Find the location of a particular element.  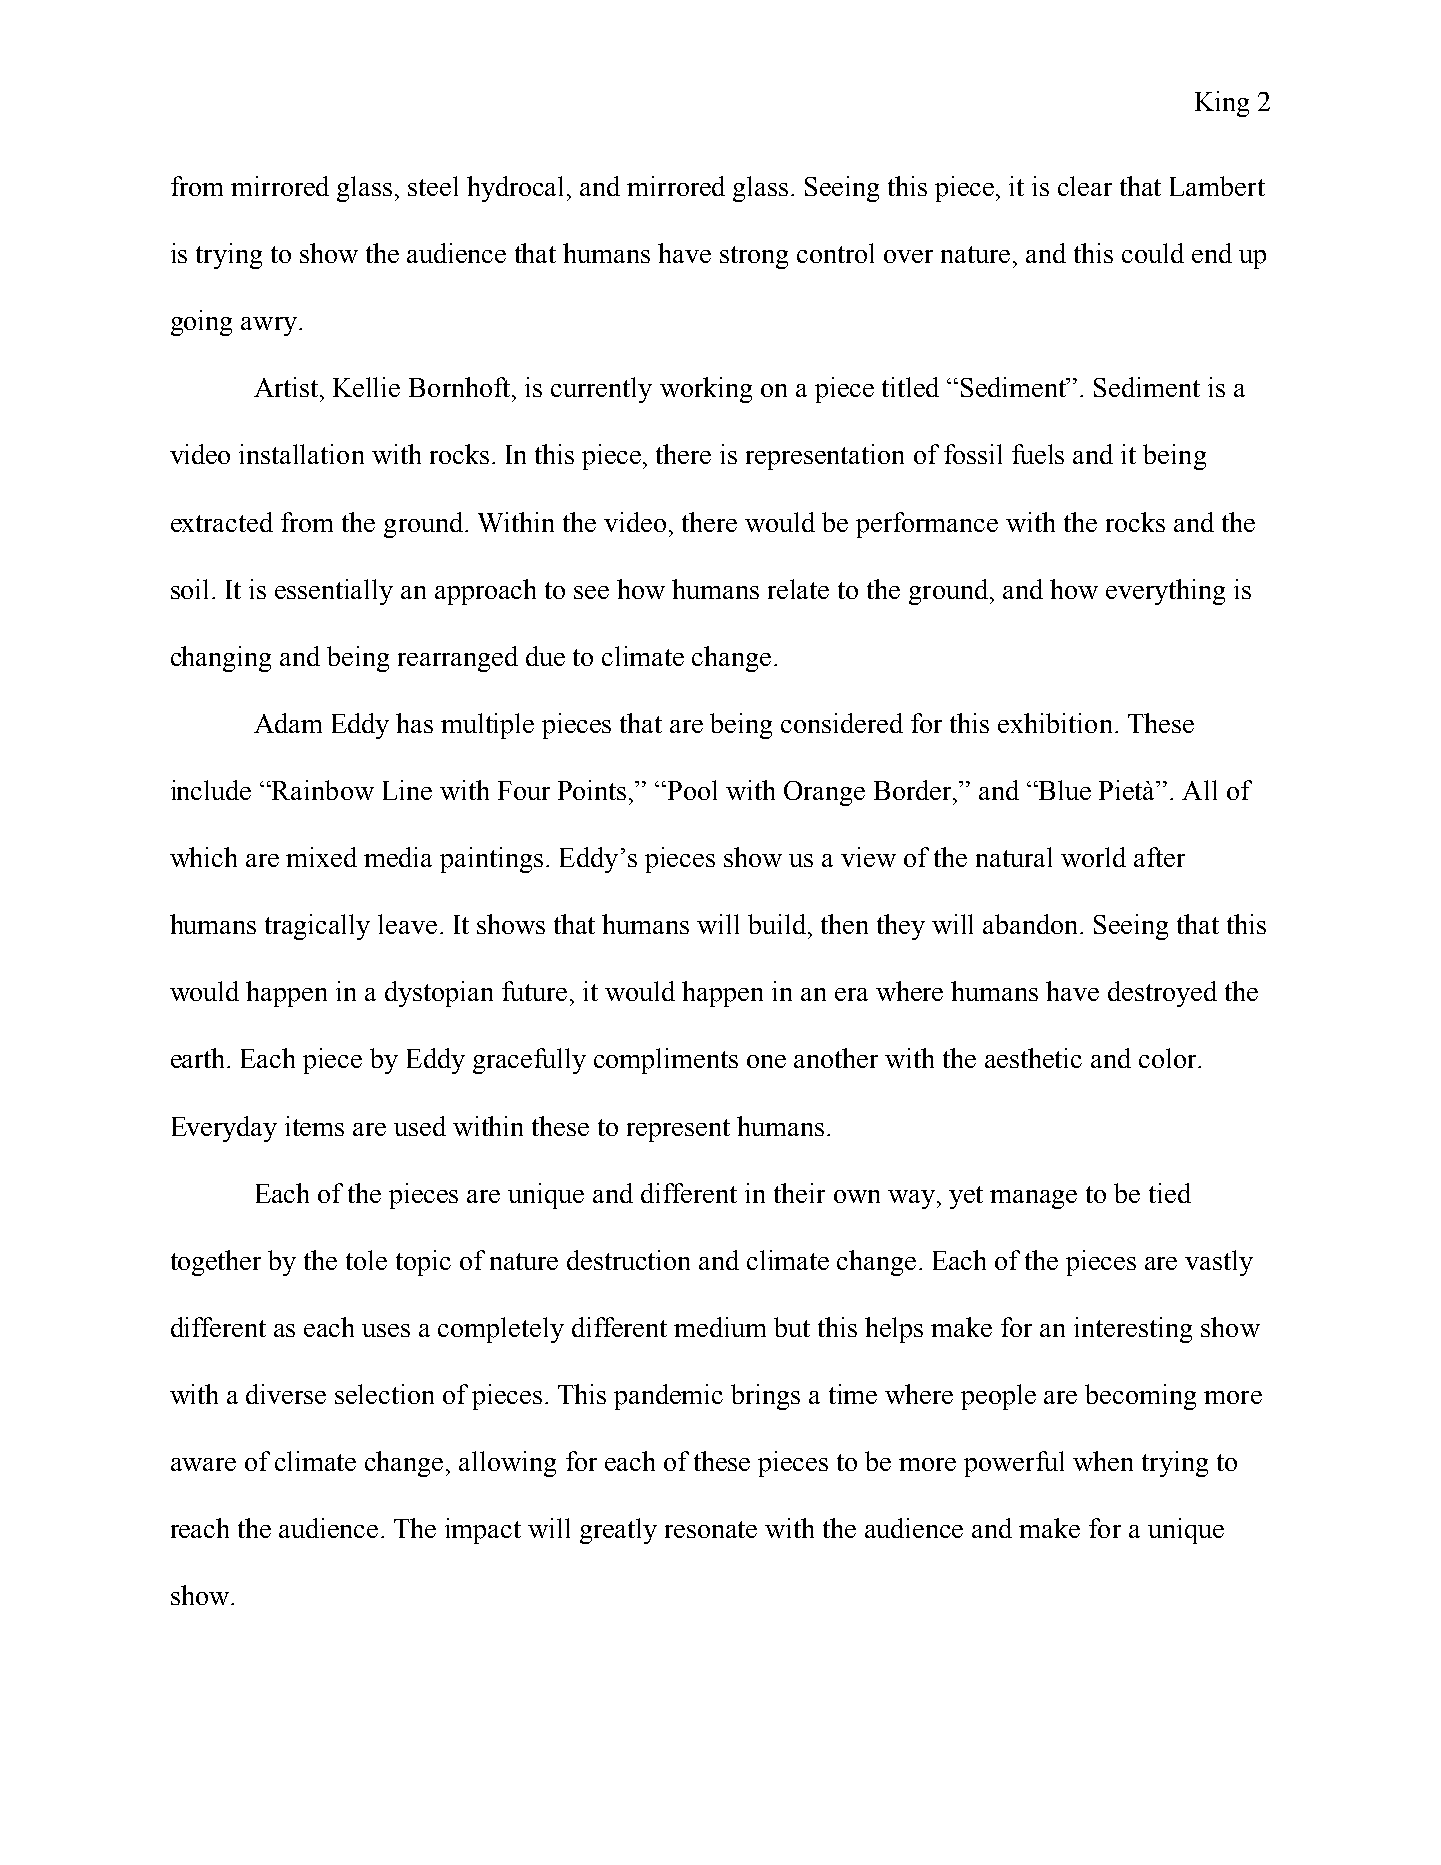

aware is located at coordinates (203, 1464).
